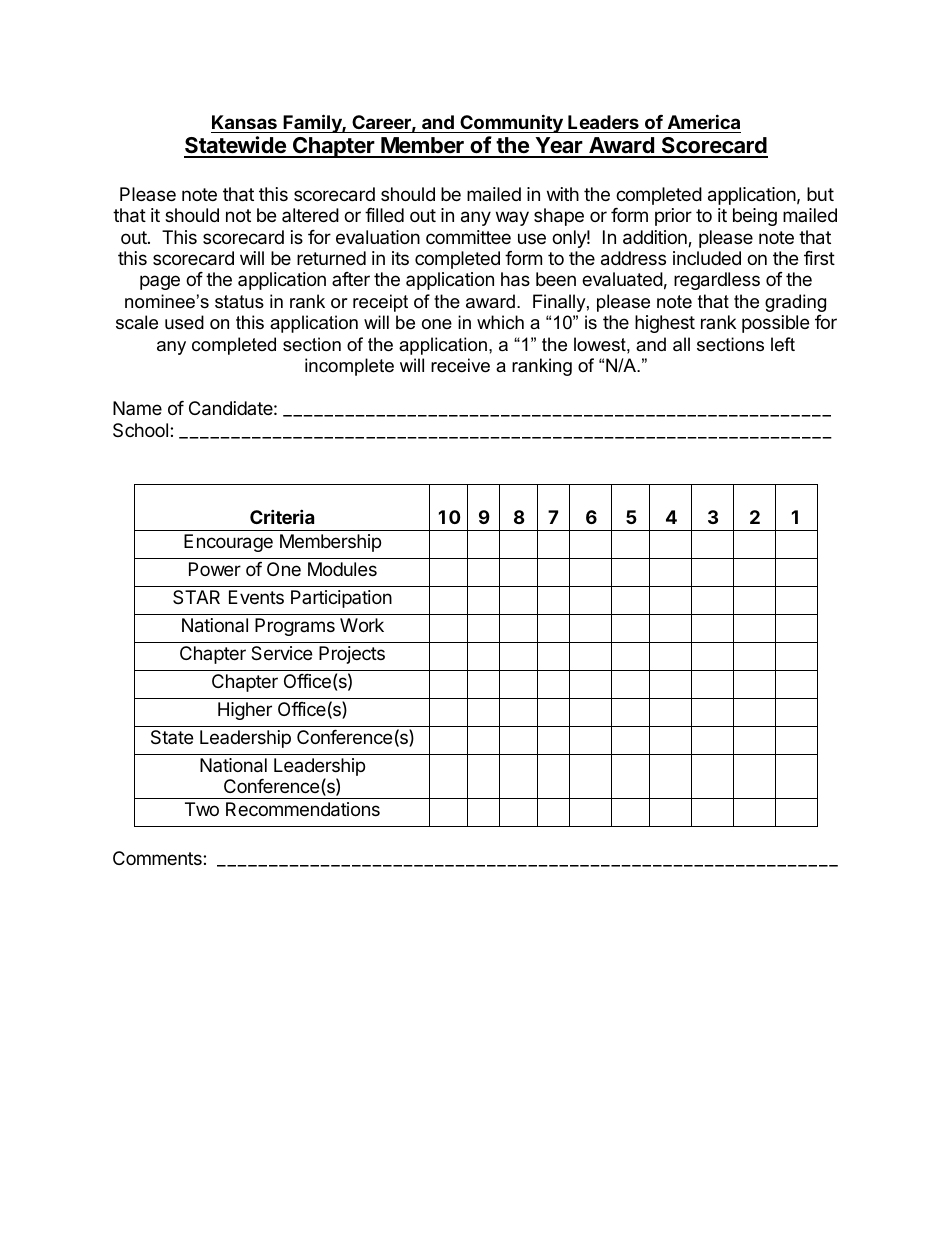  Describe the element at coordinates (515, 279) in the page. I see `has` at that location.
